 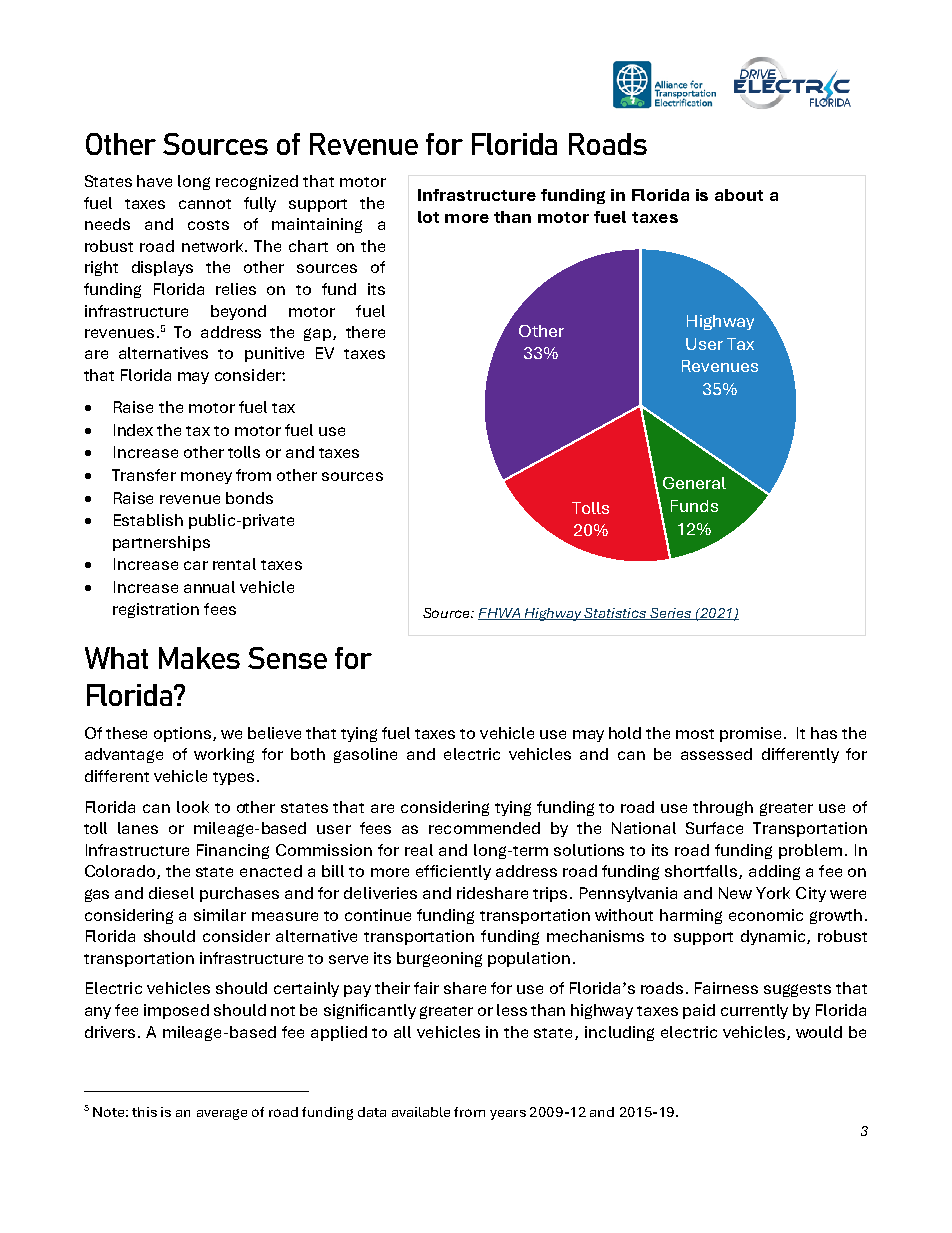 What do you see at coordinates (133, 430) in the screenshot?
I see `Index` at bounding box center [133, 430].
